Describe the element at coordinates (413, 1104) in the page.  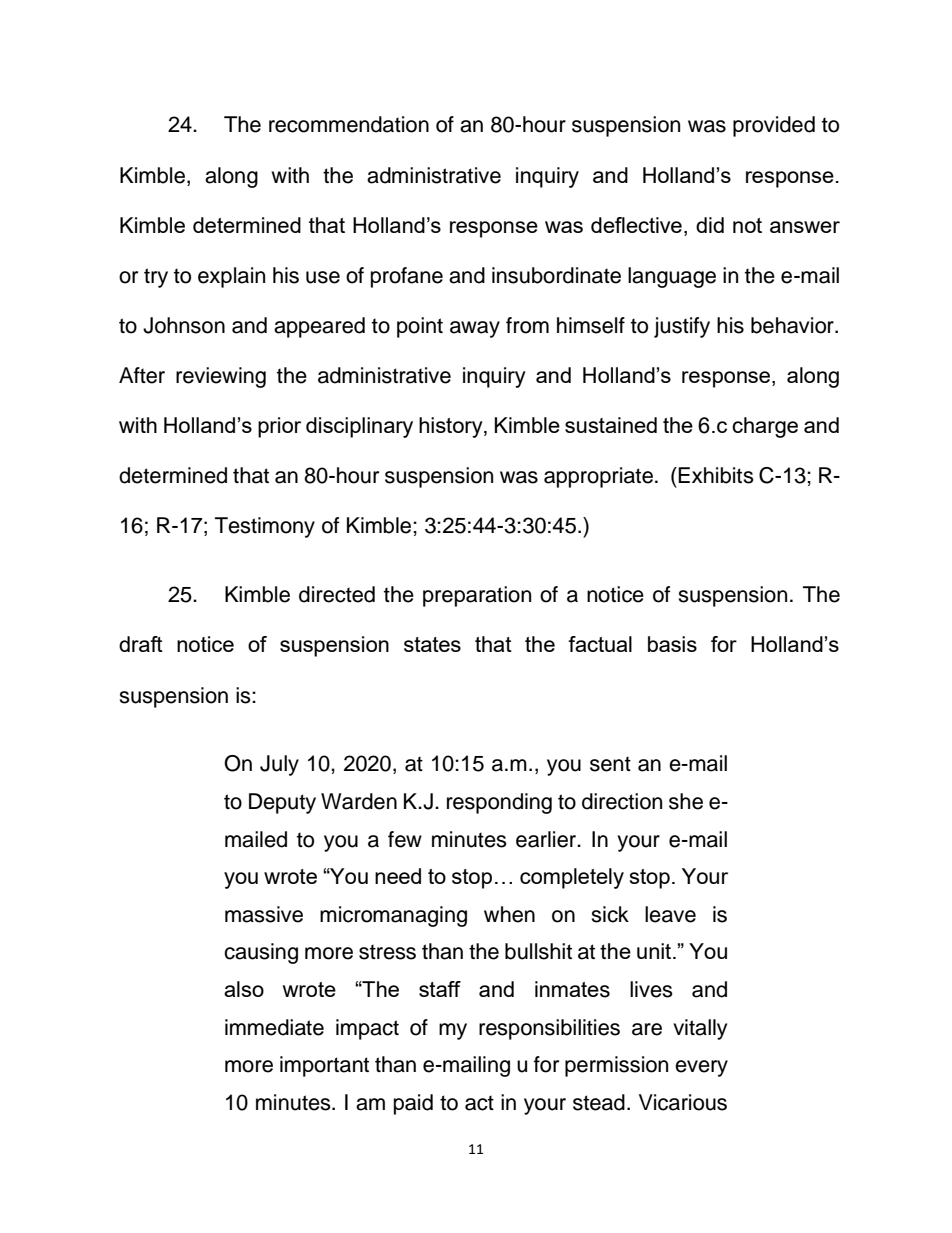
I see `paid` at that location.
